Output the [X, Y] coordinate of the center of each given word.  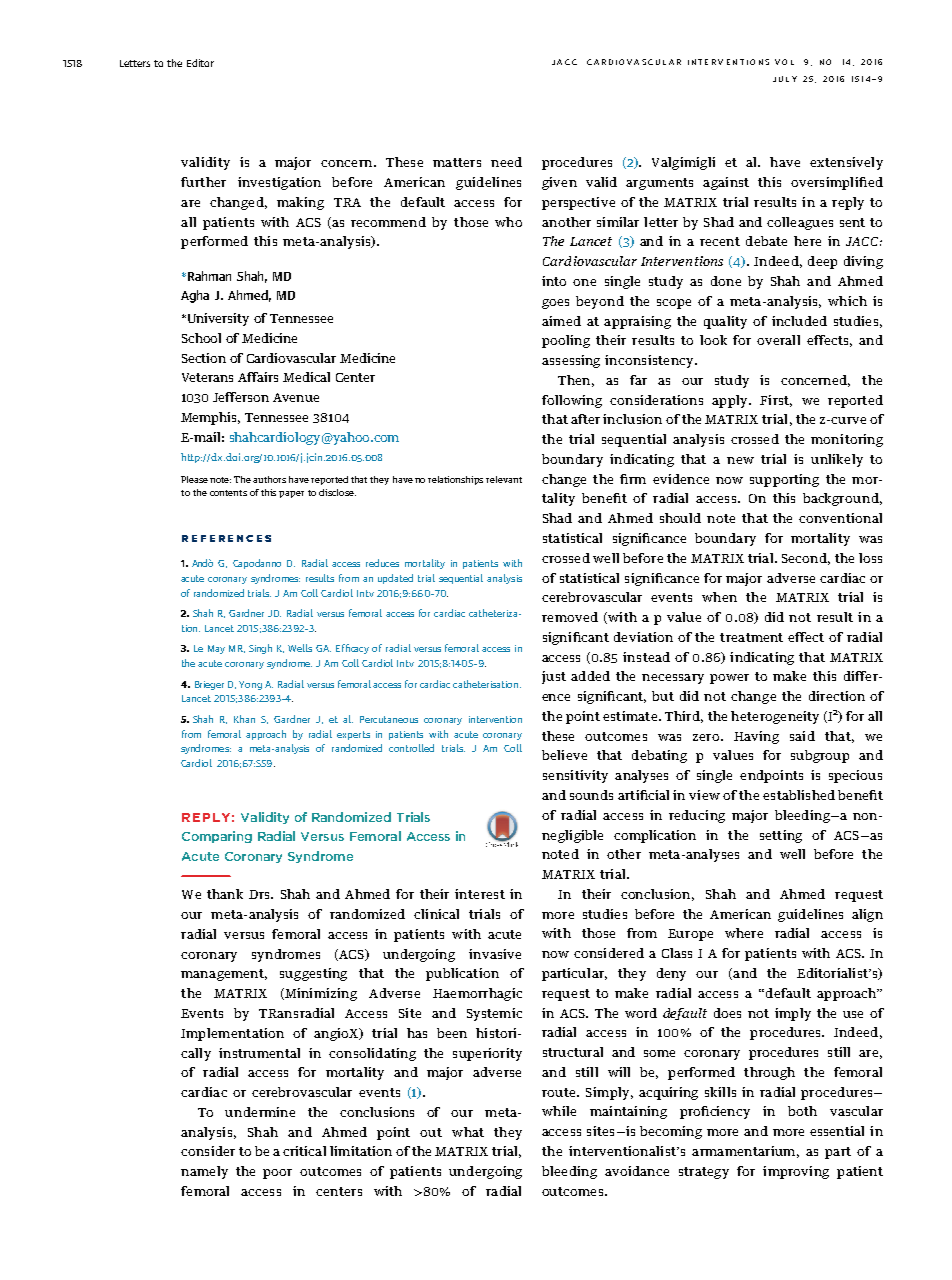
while [559, 1111]
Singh [260, 649]
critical [304, 1151]
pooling [566, 341]
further [203, 182]
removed [570, 617]
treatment [751, 637]
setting [781, 836]
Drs [260, 894]
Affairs [258, 377]
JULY [785, 79]
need [506, 162]
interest [480, 894]
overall [778, 340]
